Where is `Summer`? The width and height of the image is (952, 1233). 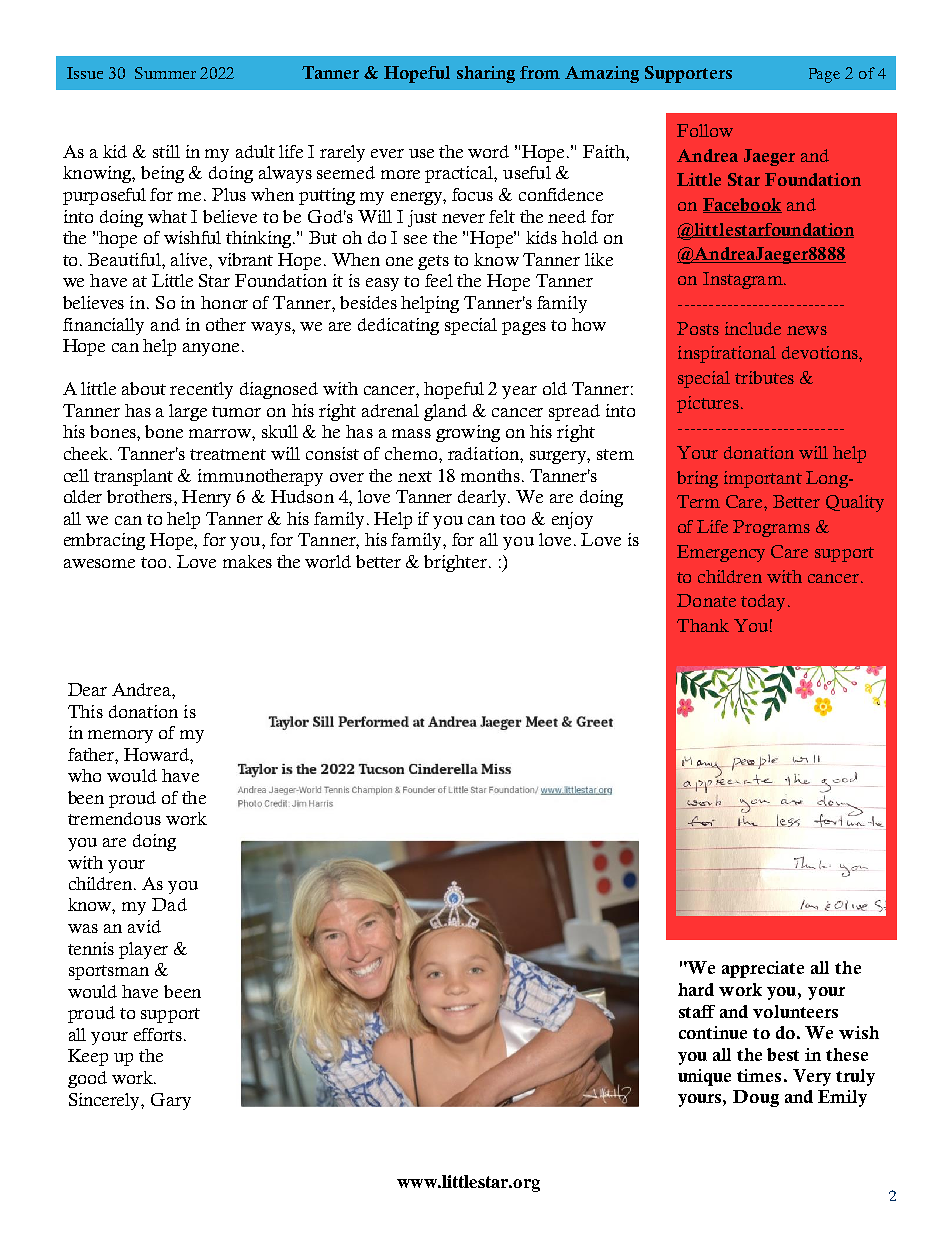
Summer is located at coordinates (165, 73).
